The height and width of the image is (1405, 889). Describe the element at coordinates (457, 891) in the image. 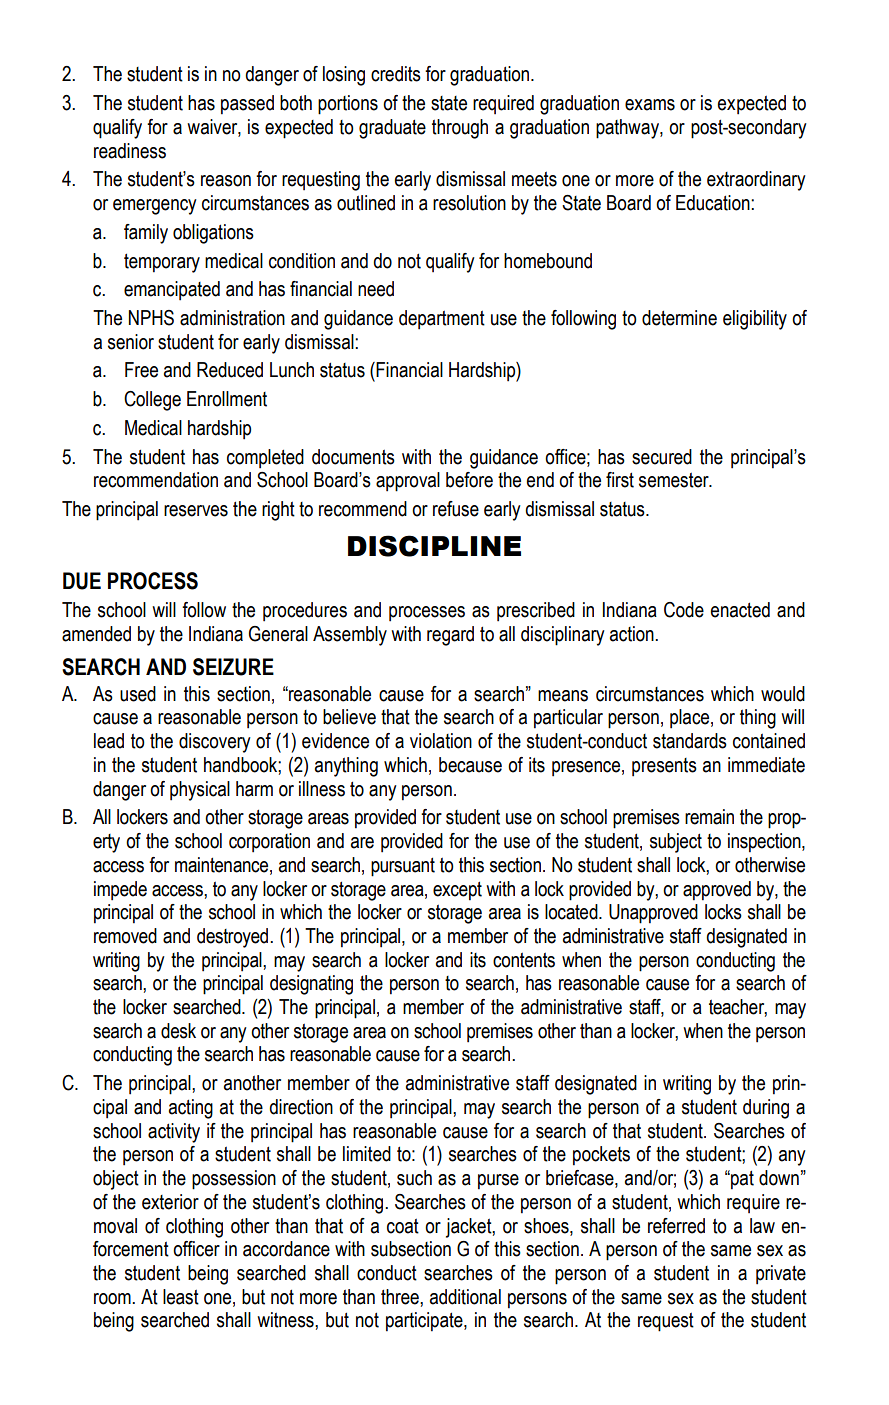

I see `except` at that location.
